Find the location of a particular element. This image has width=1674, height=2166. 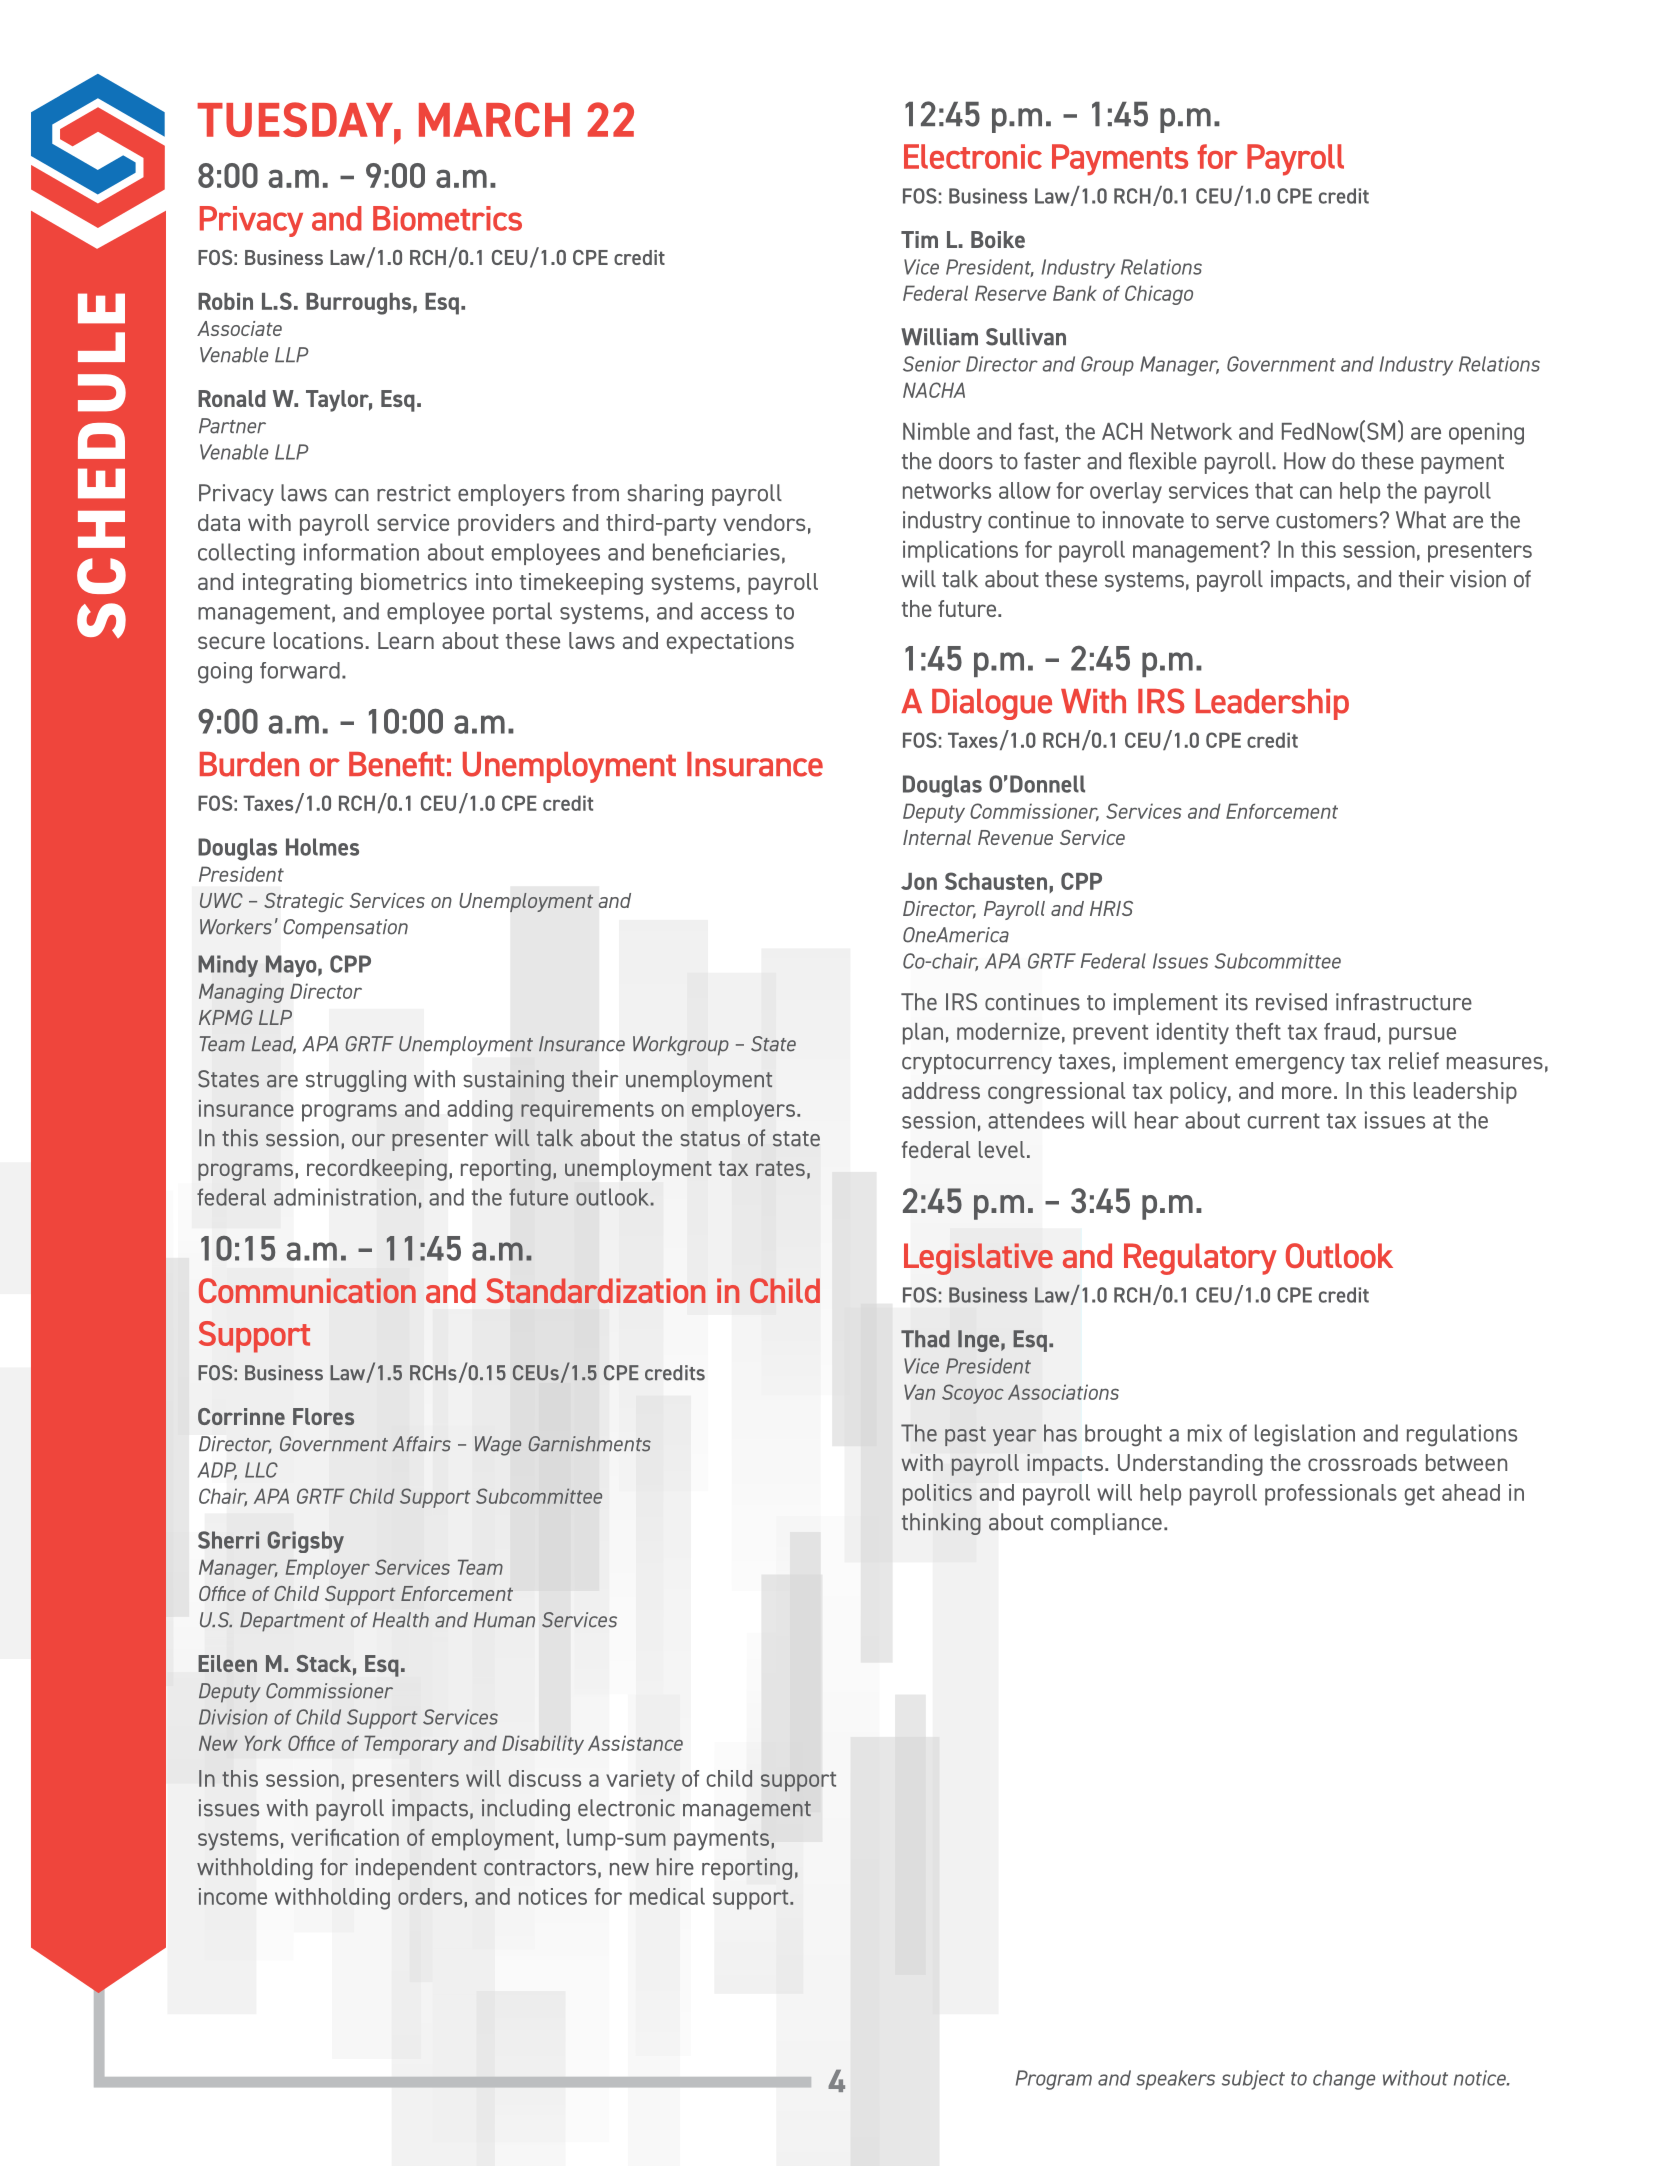

orders is located at coordinates (430, 1896).
